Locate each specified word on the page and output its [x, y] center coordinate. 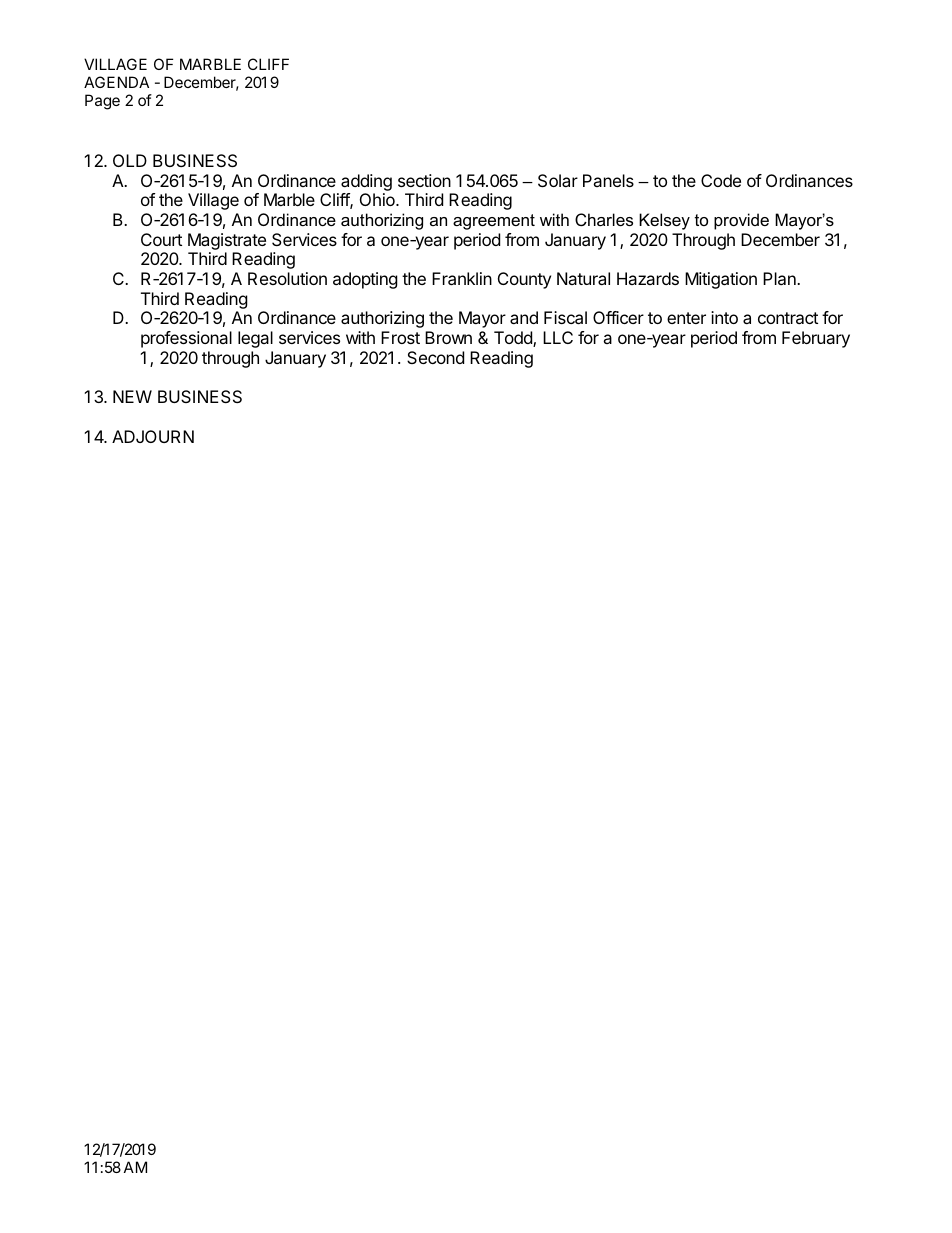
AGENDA [116, 82]
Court [161, 239]
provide [741, 221]
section [424, 180]
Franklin [462, 278]
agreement [494, 222]
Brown [448, 337]
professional [186, 339]
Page [102, 102]
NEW [132, 396]
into [724, 317]
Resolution [287, 278]
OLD [130, 160]
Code [721, 180]
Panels [608, 180]
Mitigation [721, 280]
